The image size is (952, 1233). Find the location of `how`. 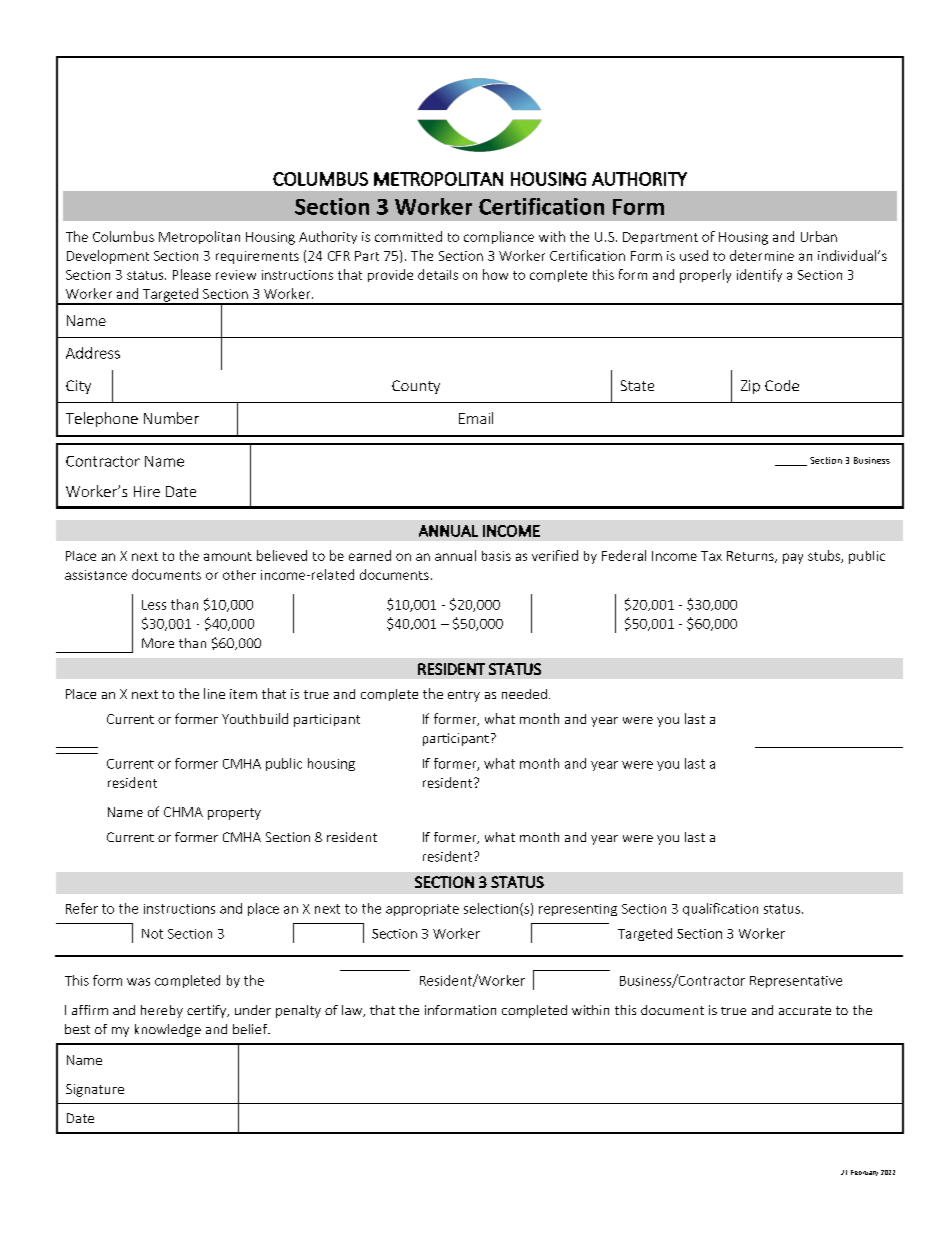

how is located at coordinates (495, 274).
